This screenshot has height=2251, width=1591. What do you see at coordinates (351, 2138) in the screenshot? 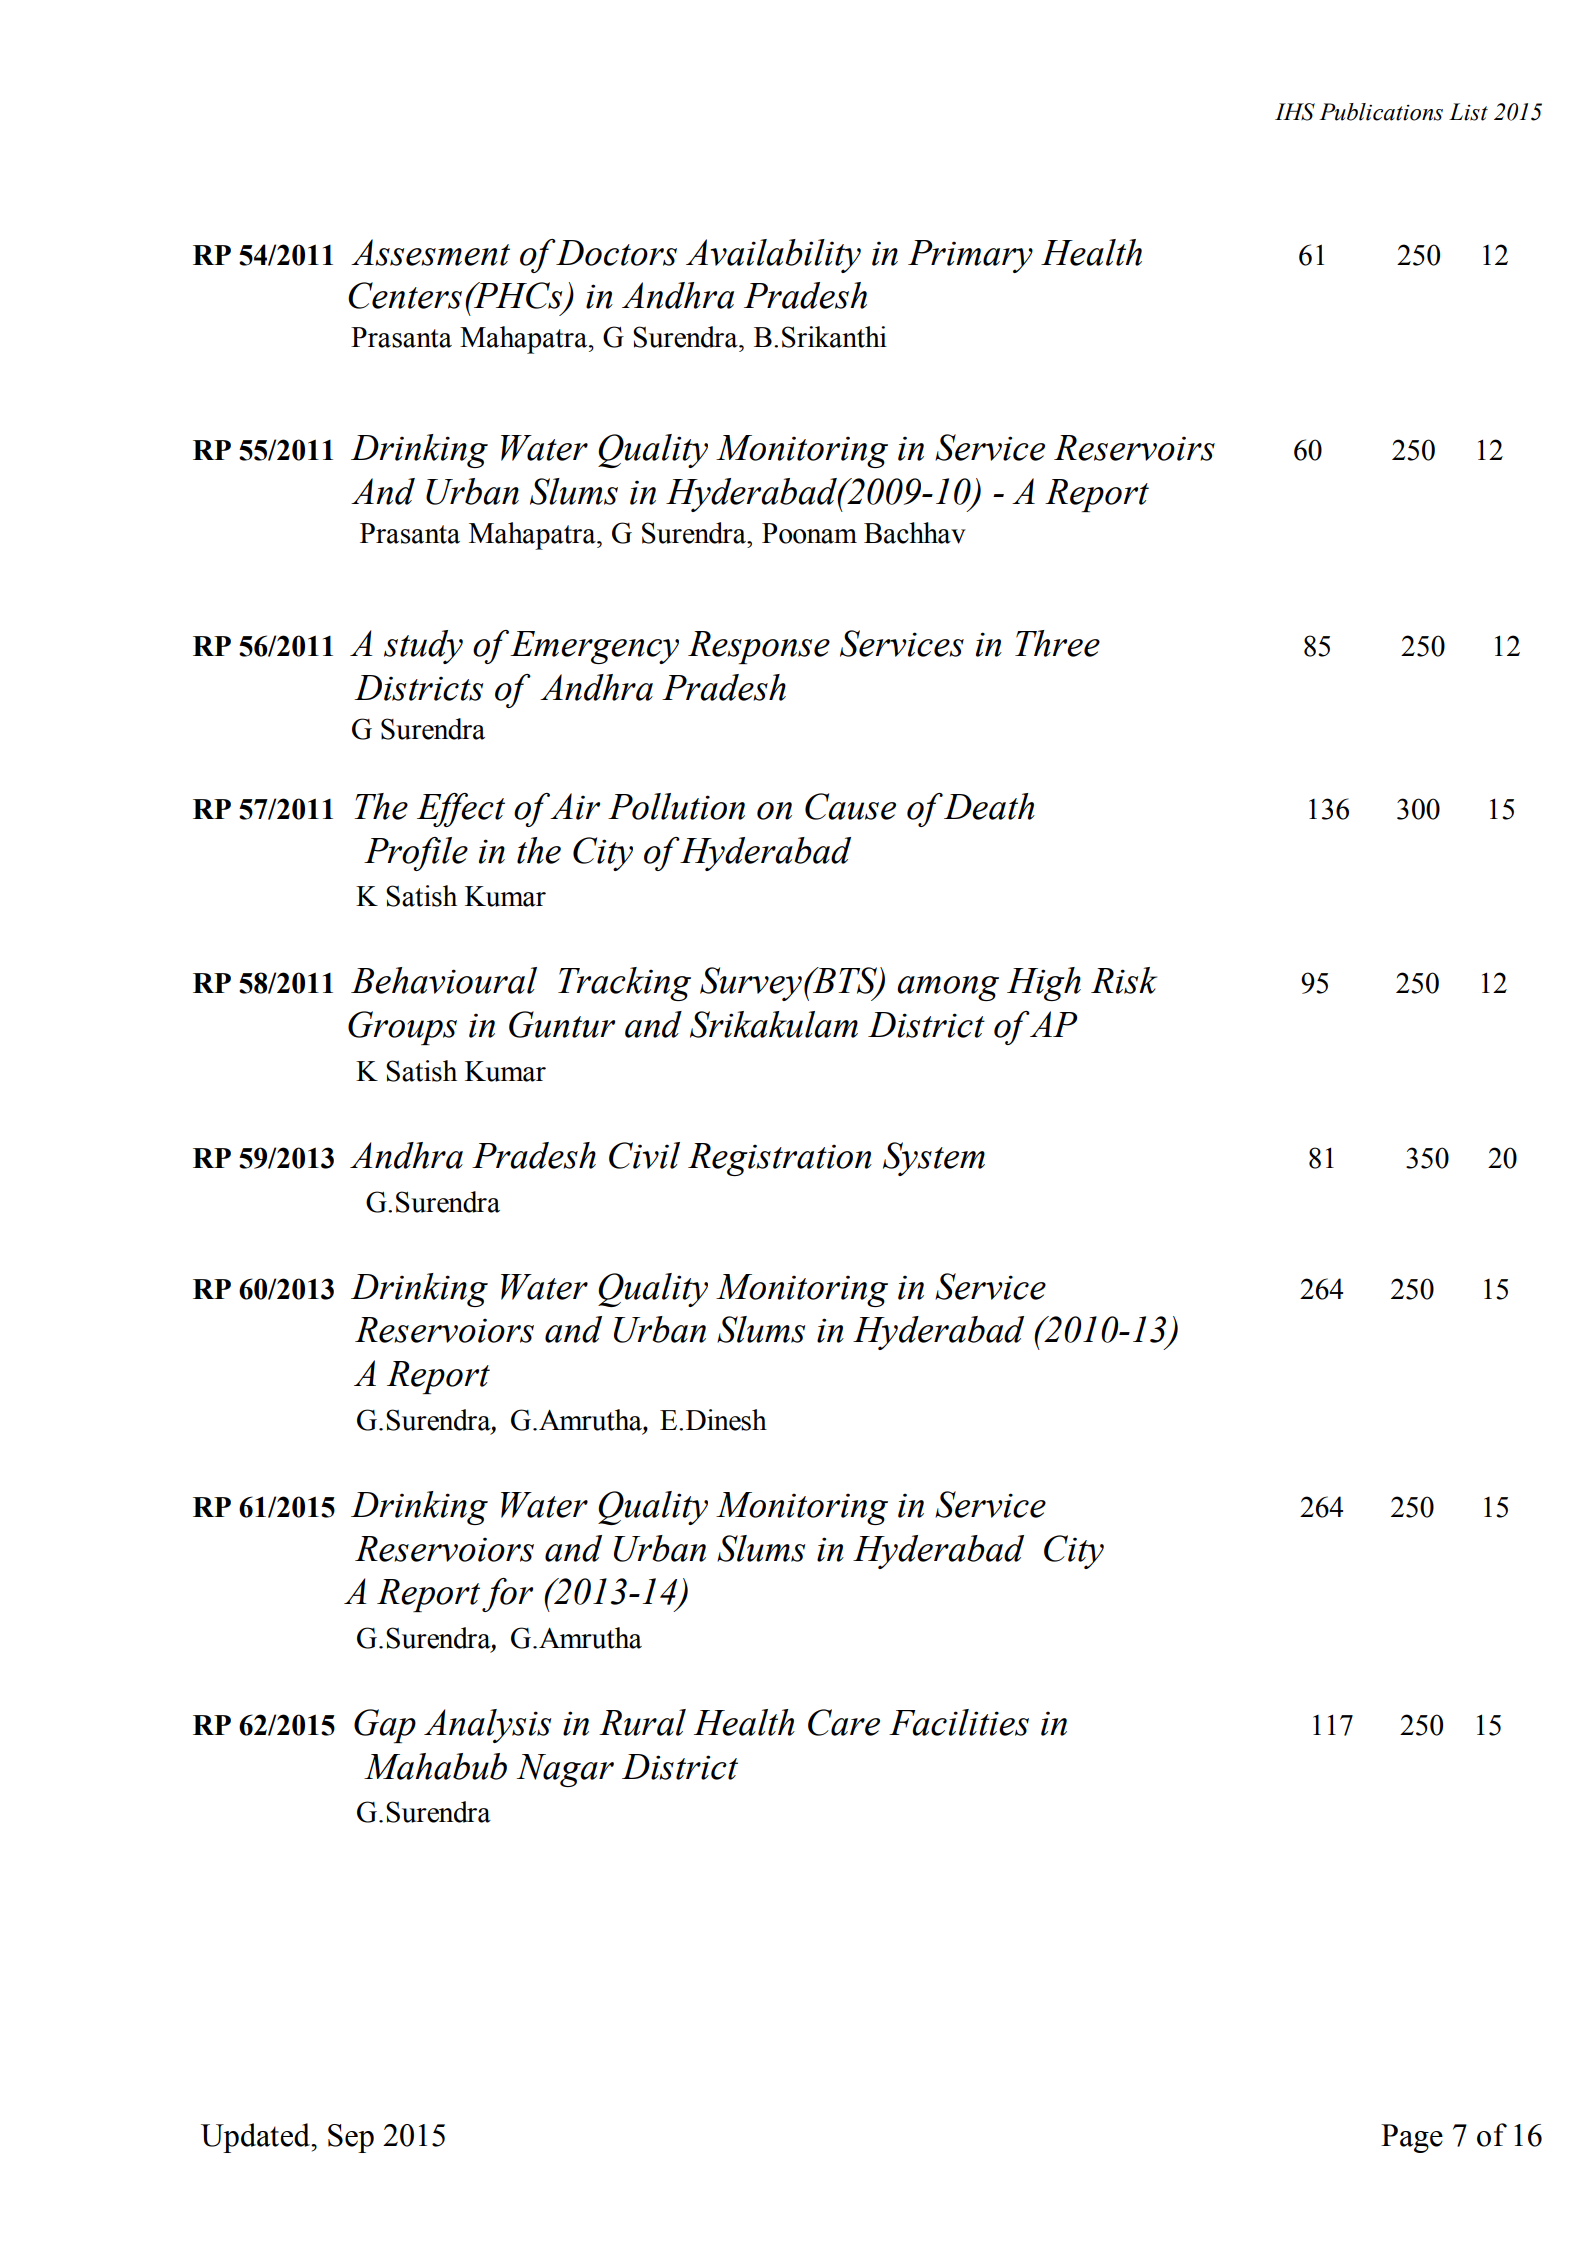
I see `Sep` at bounding box center [351, 2138].
